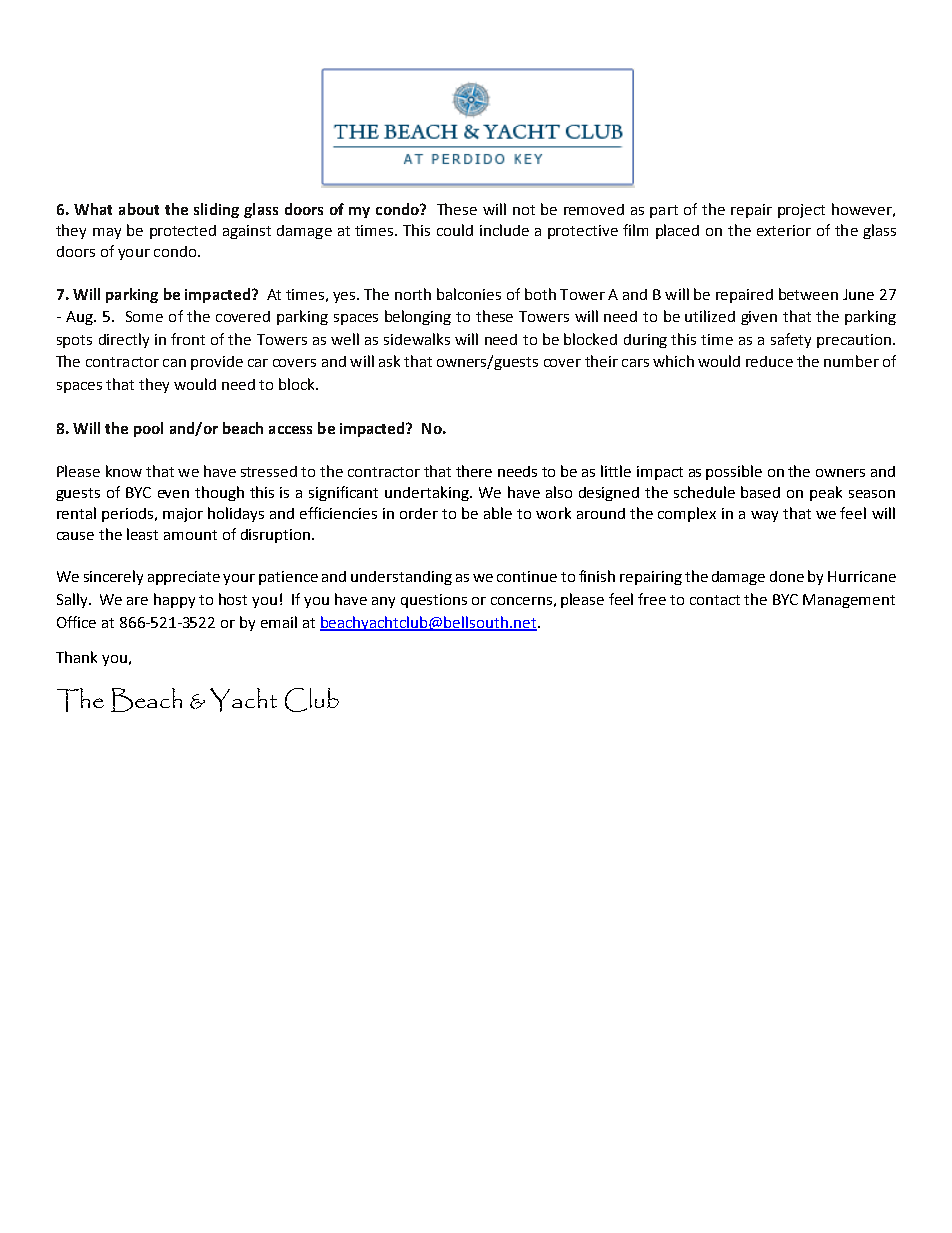 The height and width of the screenshot is (1233, 952). What do you see at coordinates (455, 230) in the screenshot?
I see `could` at bounding box center [455, 230].
